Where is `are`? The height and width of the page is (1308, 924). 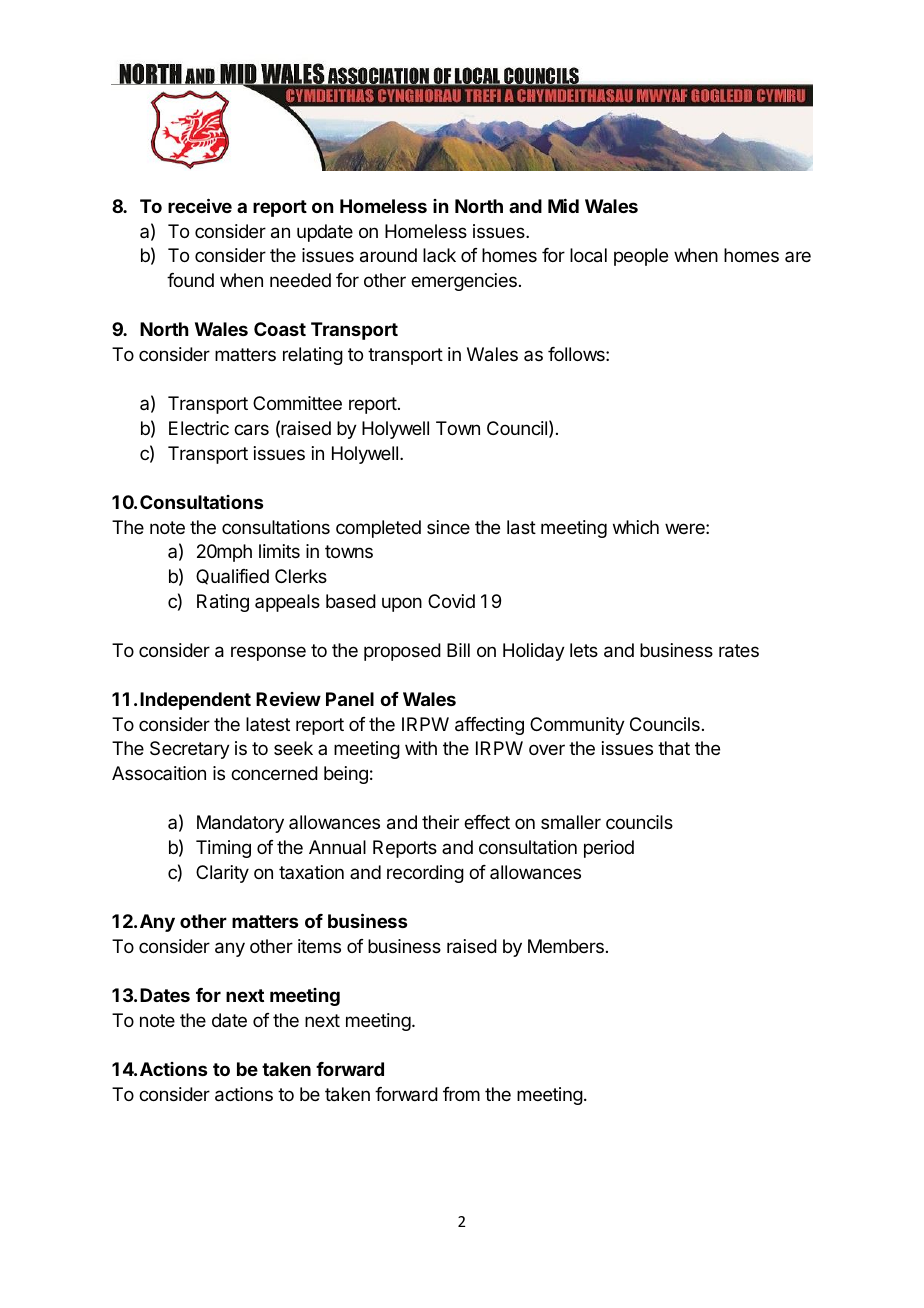 are is located at coordinates (798, 256).
